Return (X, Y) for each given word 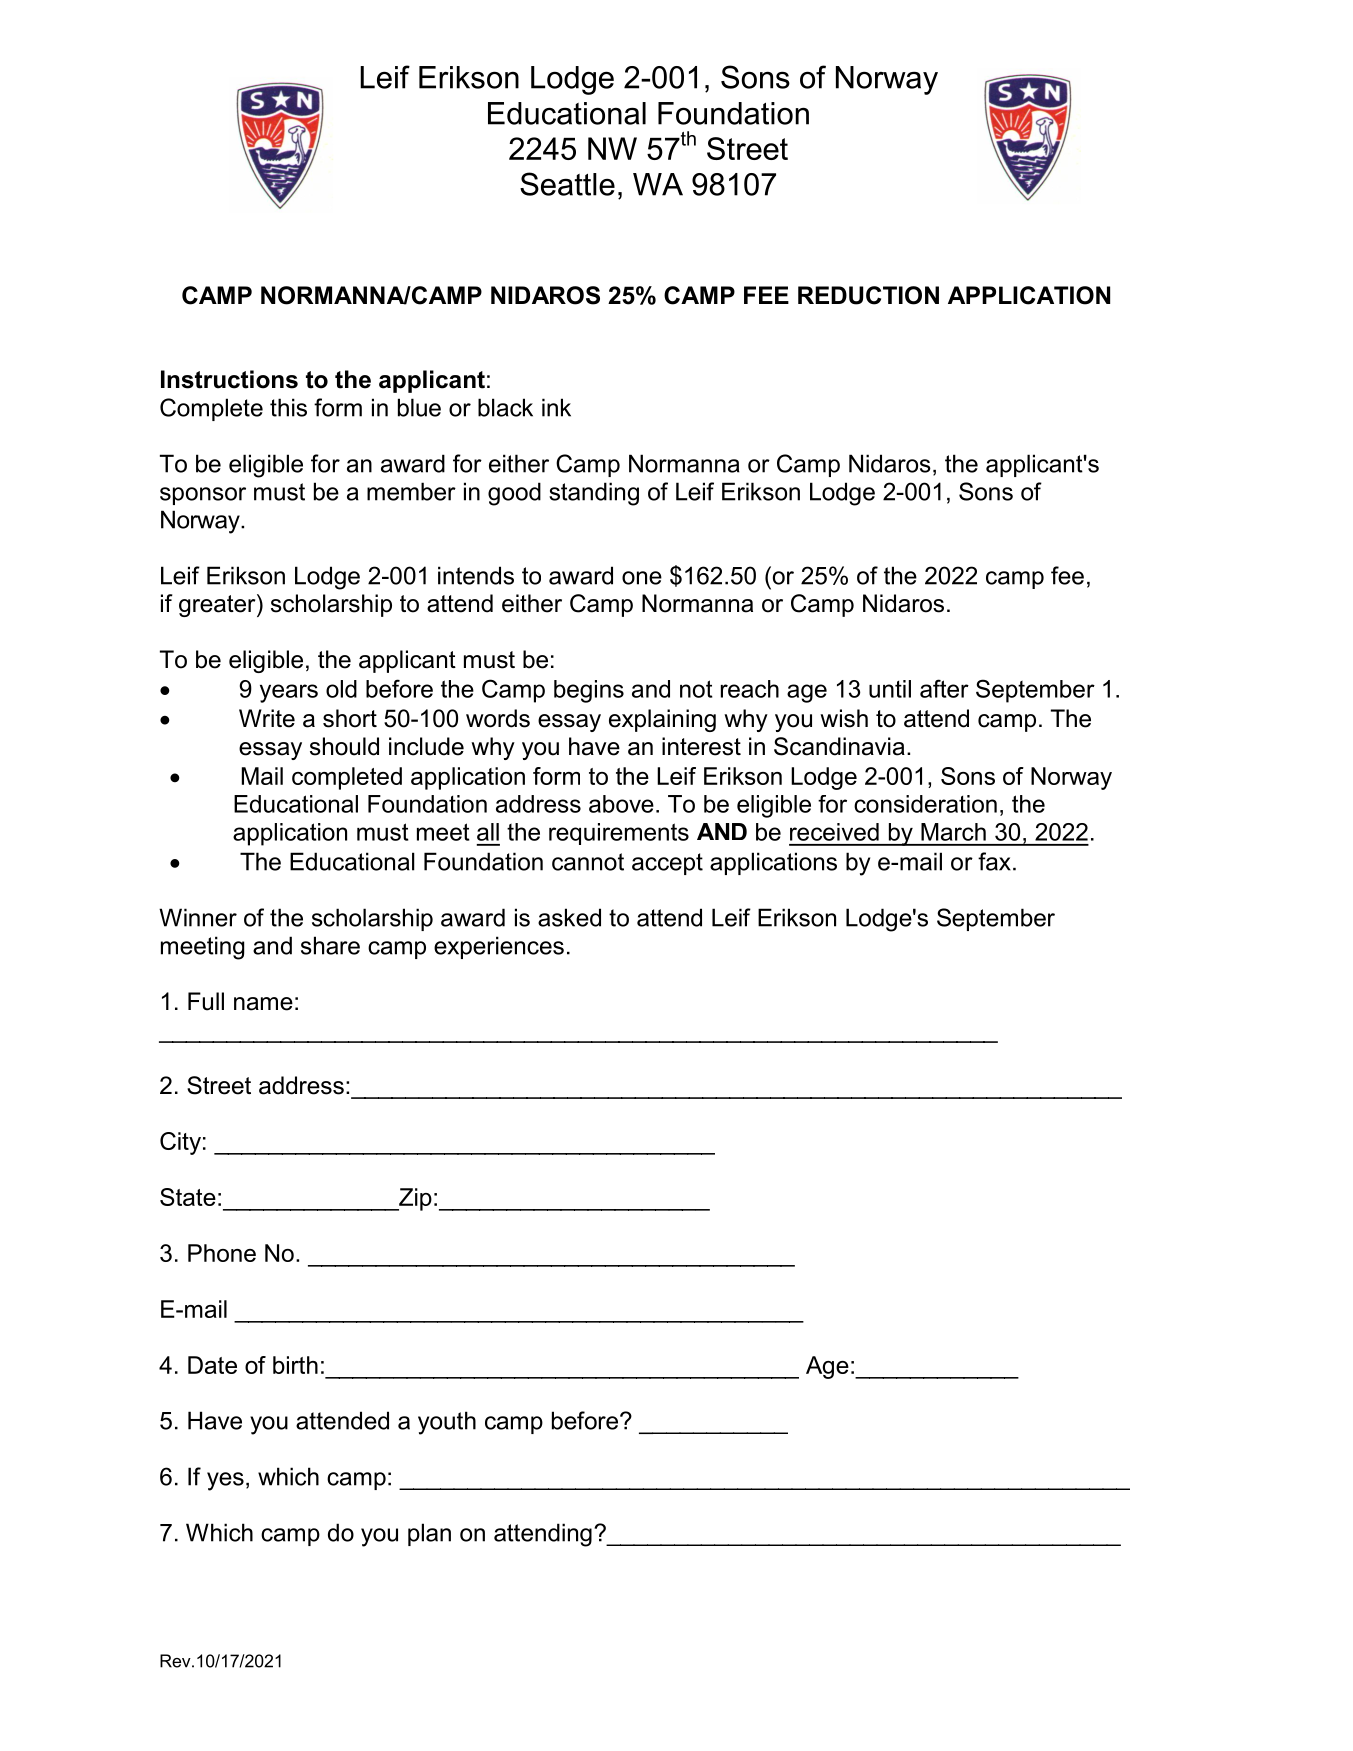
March (953, 832)
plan (429, 1534)
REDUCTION (868, 295)
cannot (588, 862)
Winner (198, 917)
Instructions (229, 379)
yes (225, 1481)
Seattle (567, 184)
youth (447, 1423)
